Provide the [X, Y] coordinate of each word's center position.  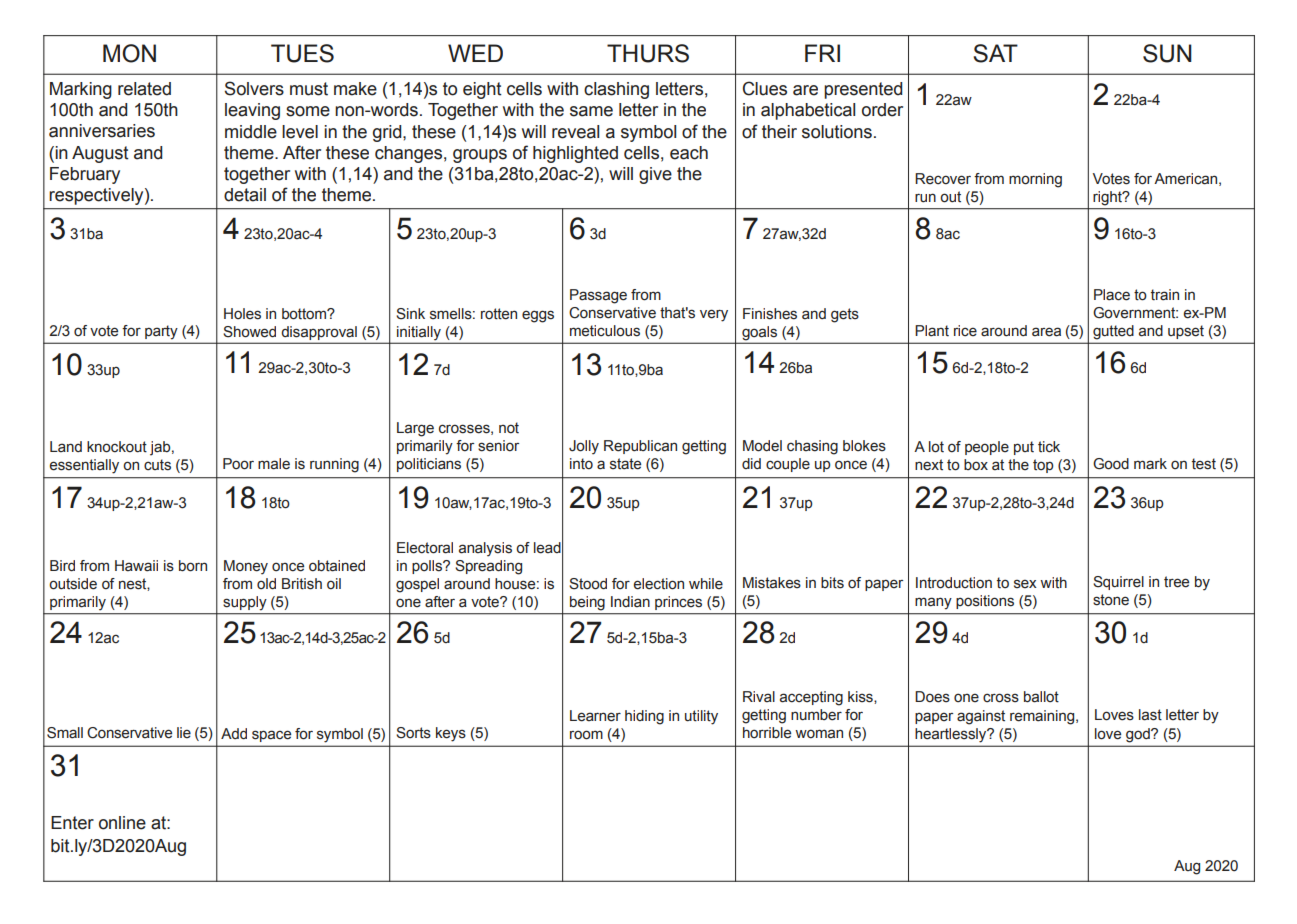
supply [245, 603]
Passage [598, 296]
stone [1111, 600]
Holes [242, 314]
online [122, 823]
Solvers [254, 88]
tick [1049, 447]
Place [1112, 295]
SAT [995, 53]
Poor [238, 464]
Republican [640, 447]
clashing [616, 90]
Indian [630, 602]
